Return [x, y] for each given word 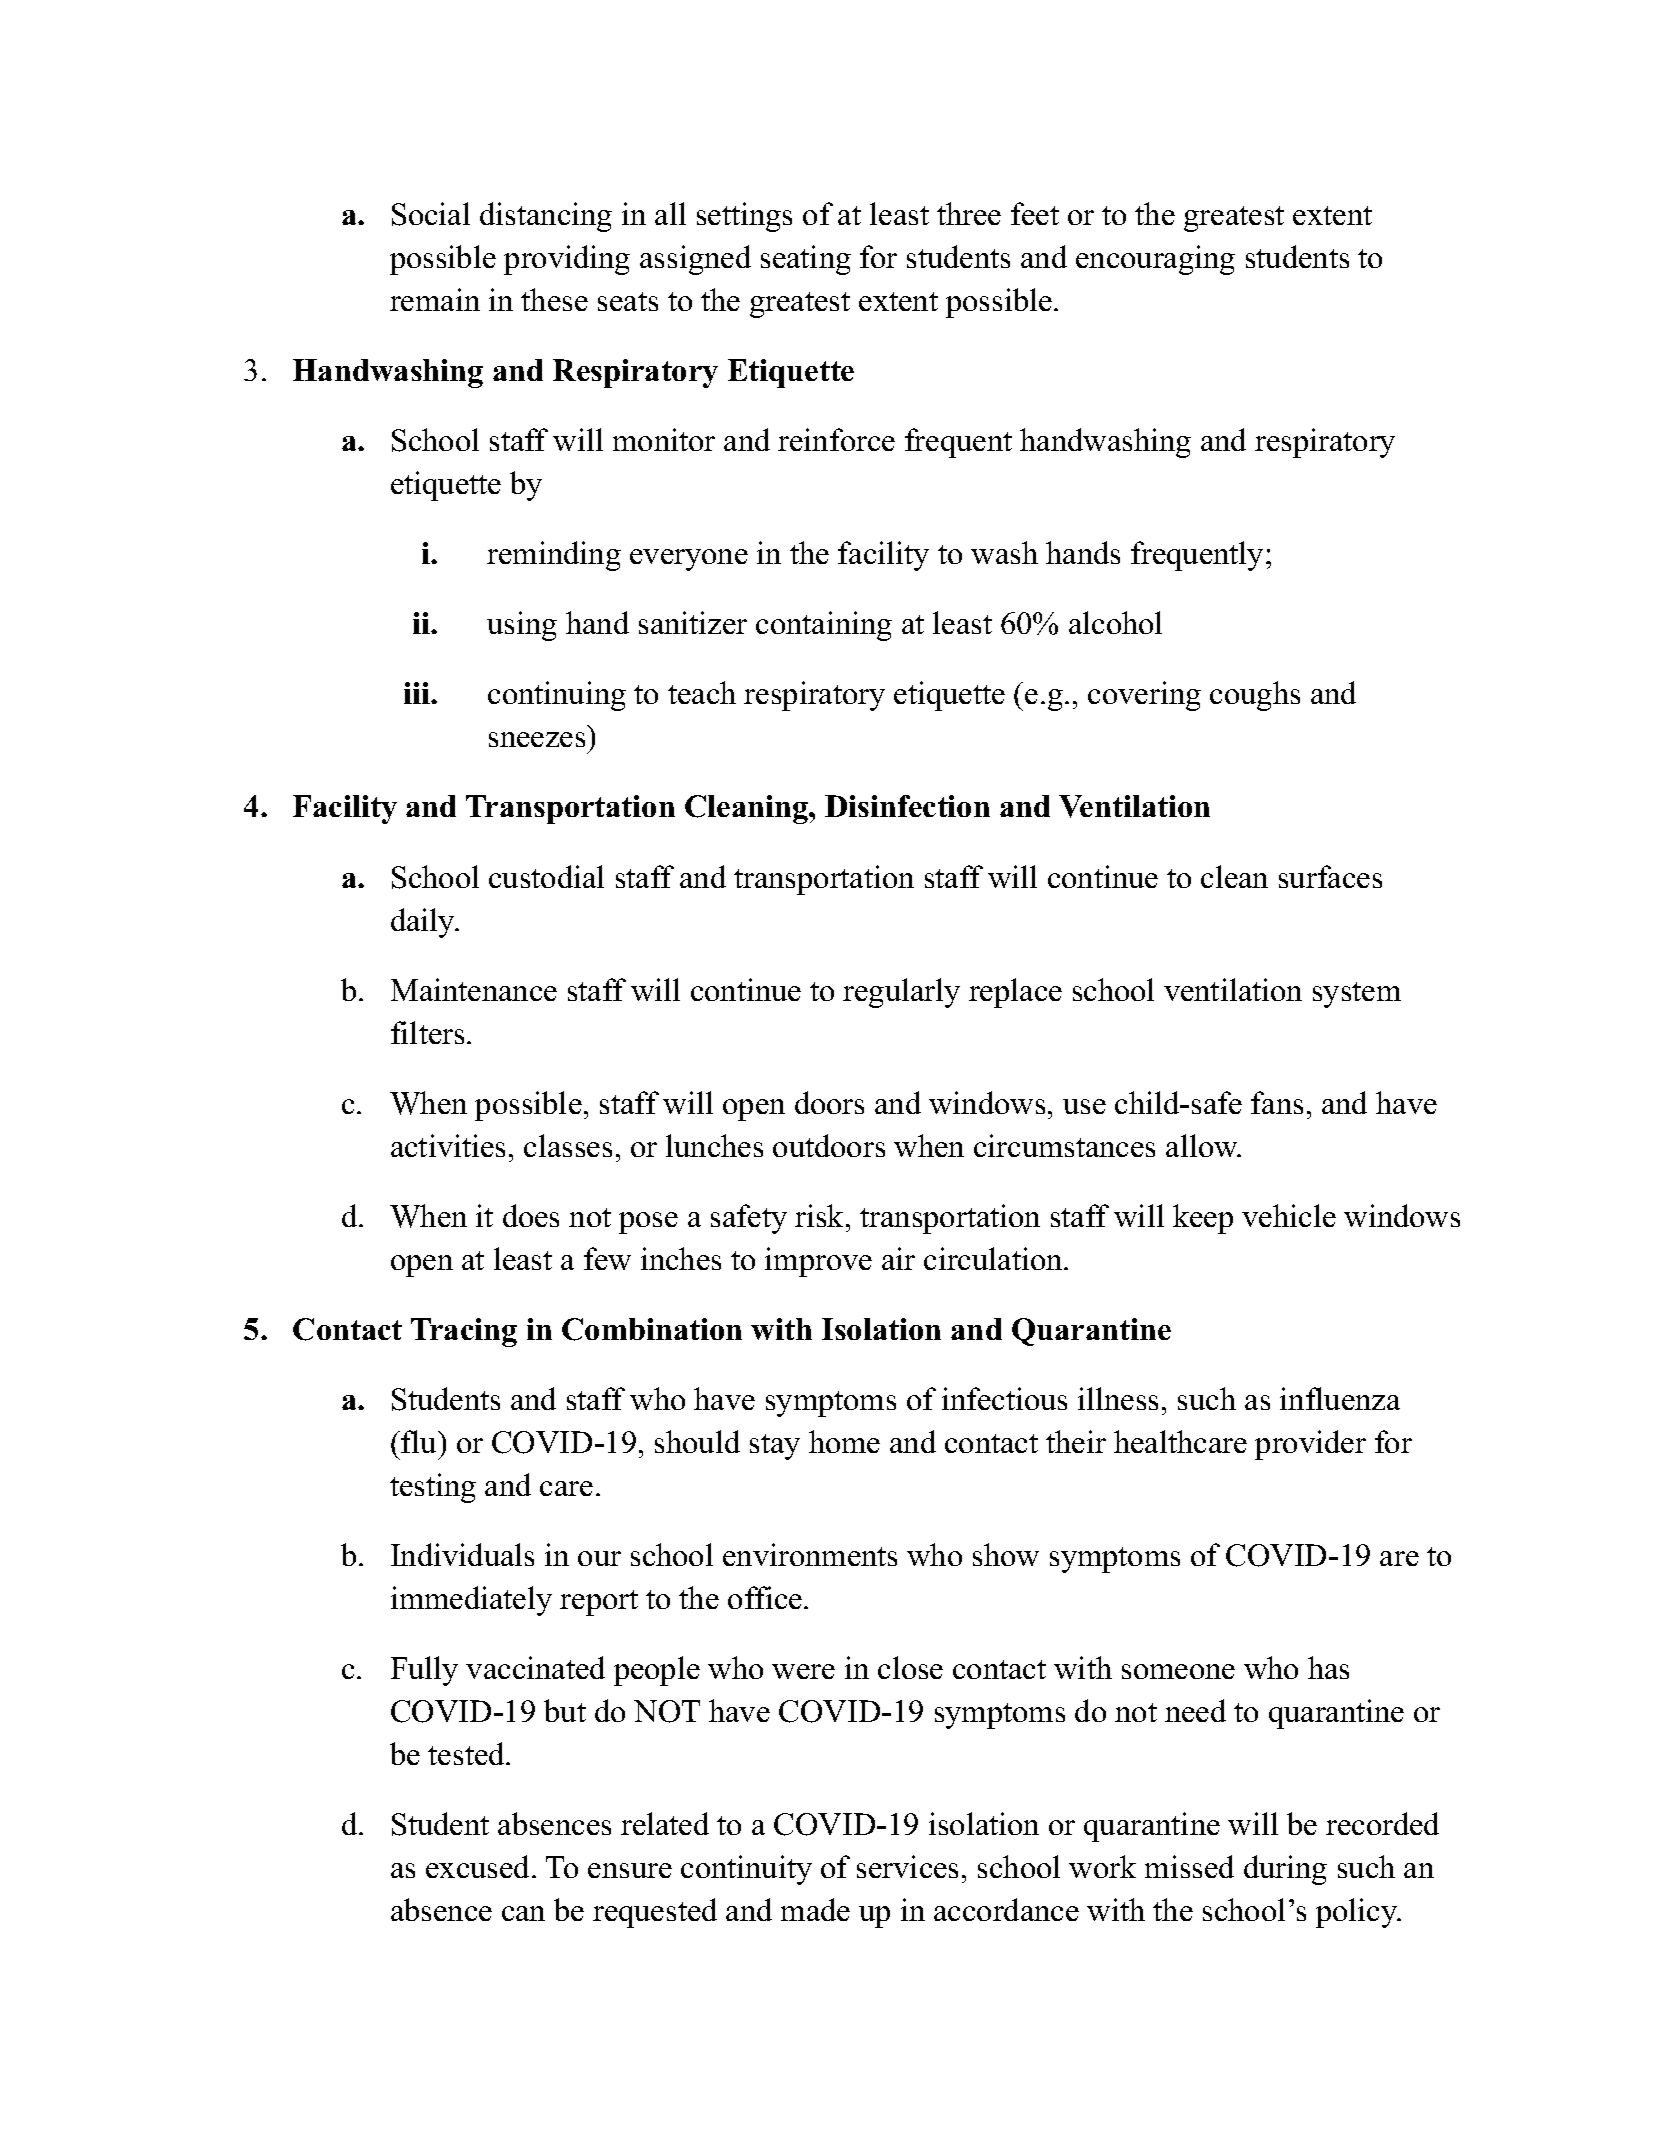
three [969, 213]
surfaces [1330, 876]
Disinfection [907, 806]
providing [567, 260]
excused [477, 1866]
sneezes [537, 739]
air [898, 1258]
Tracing [464, 1332]
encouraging [1155, 260]
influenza [1340, 1398]
